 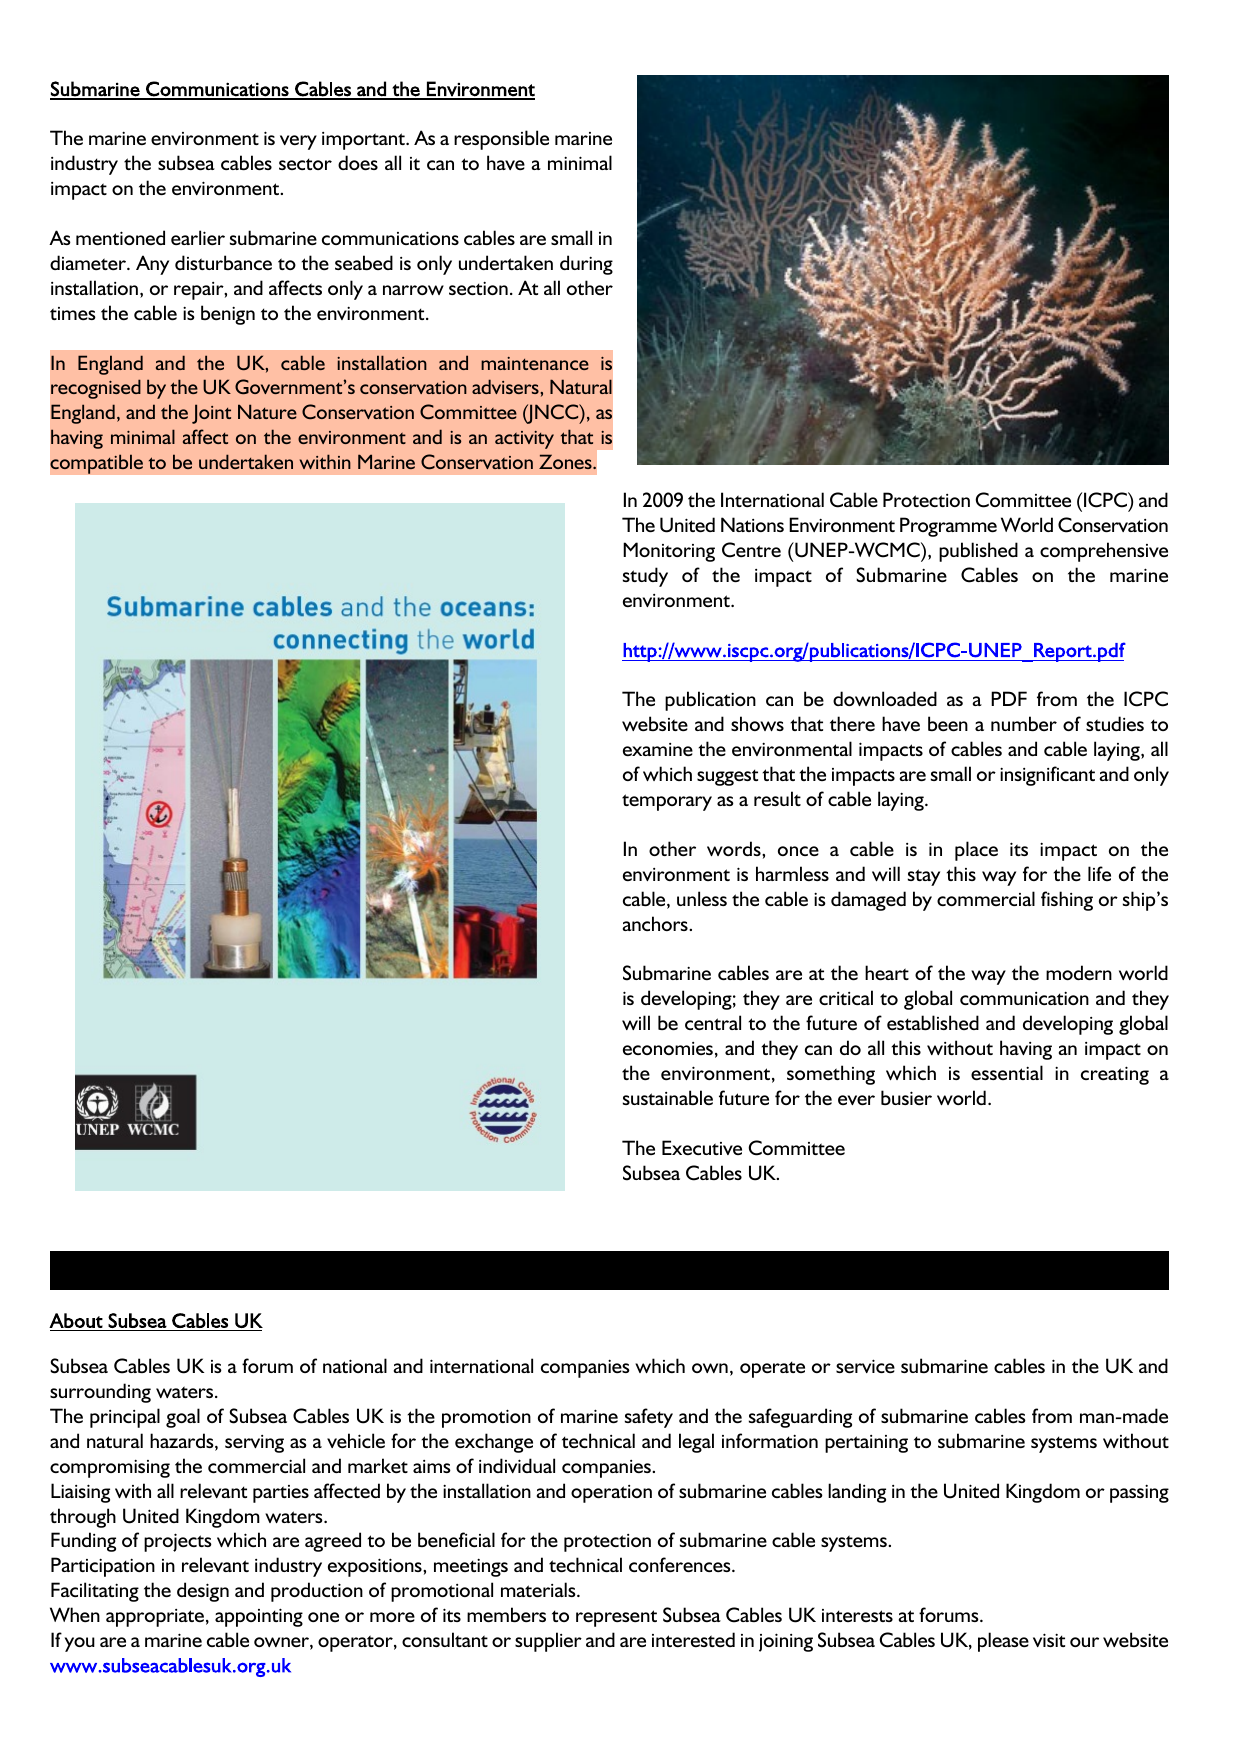 I want to click on design, so click(x=203, y=1592).
